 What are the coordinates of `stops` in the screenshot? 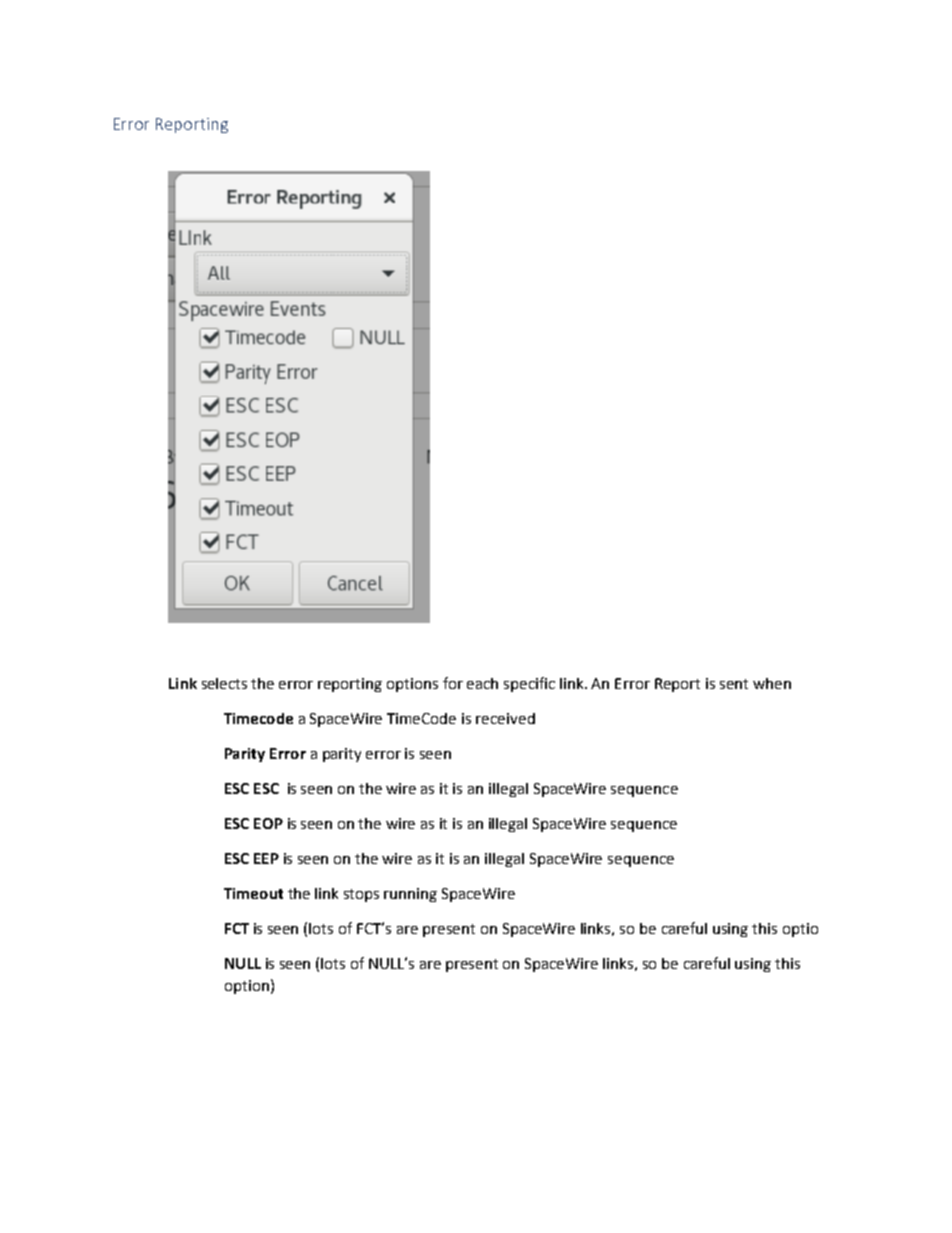 It's located at (361, 895).
